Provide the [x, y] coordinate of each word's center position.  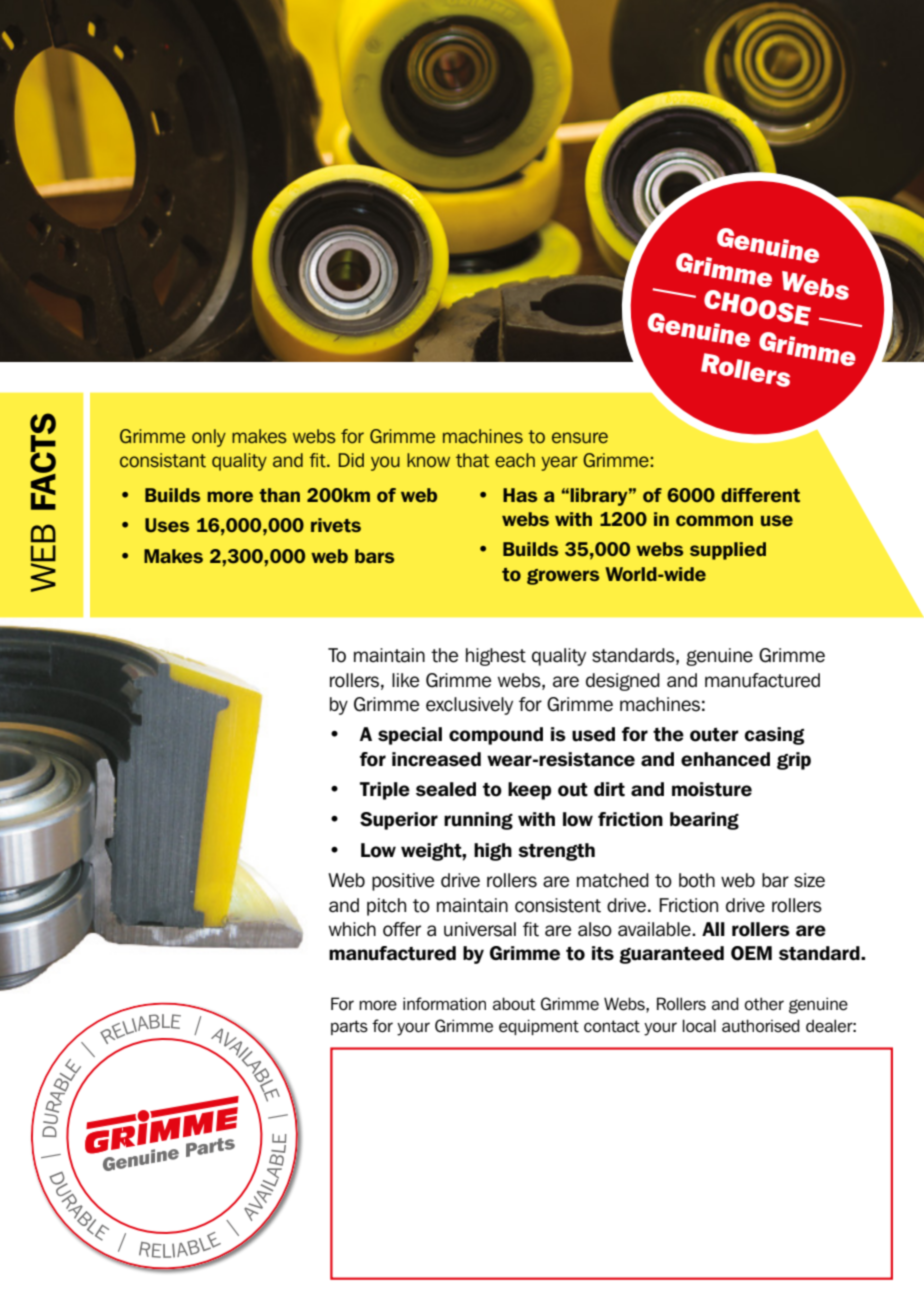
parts [349, 1027]
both [697, 880]
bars [374, 556]
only [209, 438]
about [514, 1004]
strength [556, 852]
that [472, 460]
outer [714, 735]
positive [403, 882]
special [410, 736]
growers [563, 577]
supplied [728, 551]
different [760, 495]
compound [496, 736]
